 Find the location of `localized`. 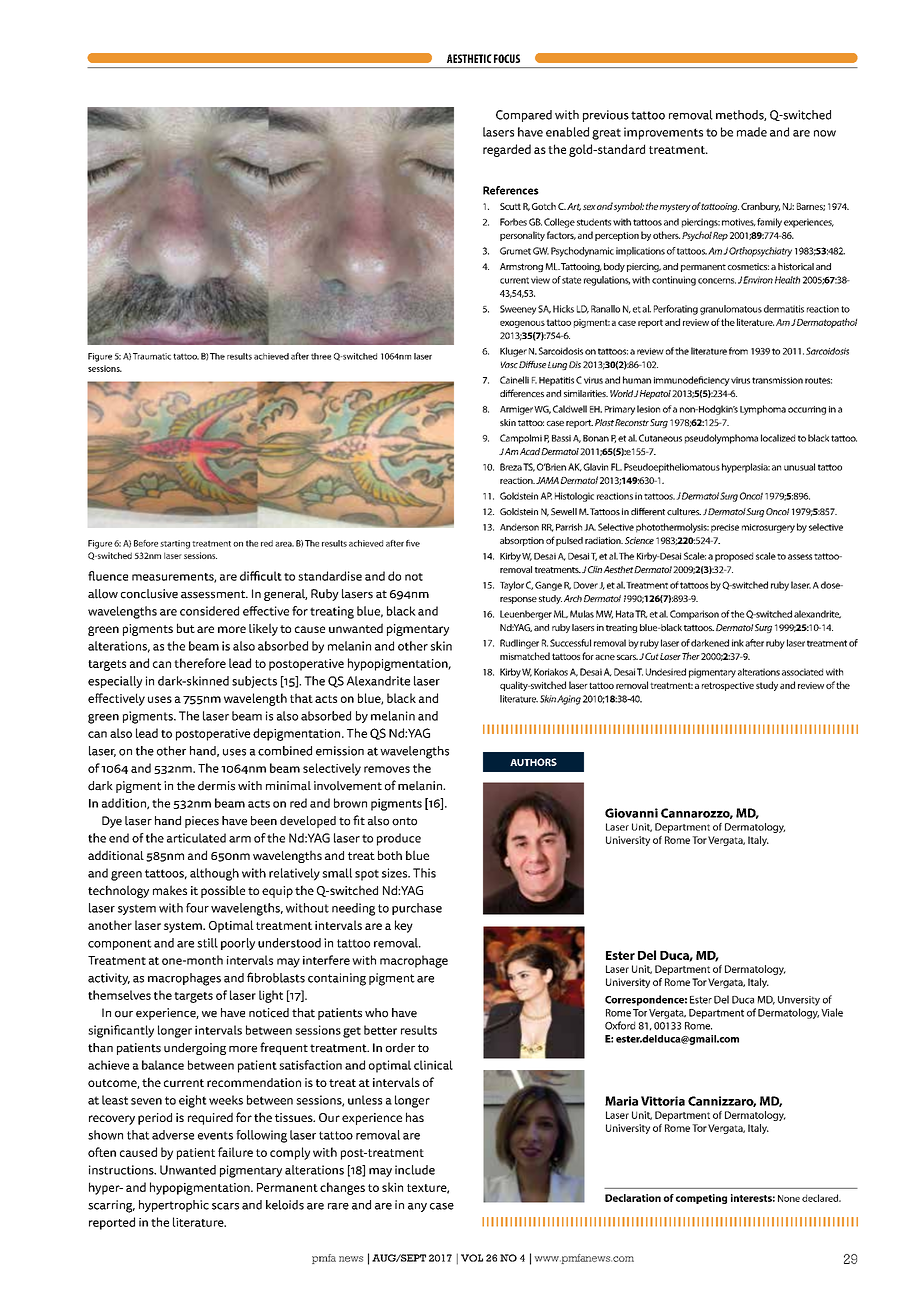

localized is located at coordinates (778, 438).
